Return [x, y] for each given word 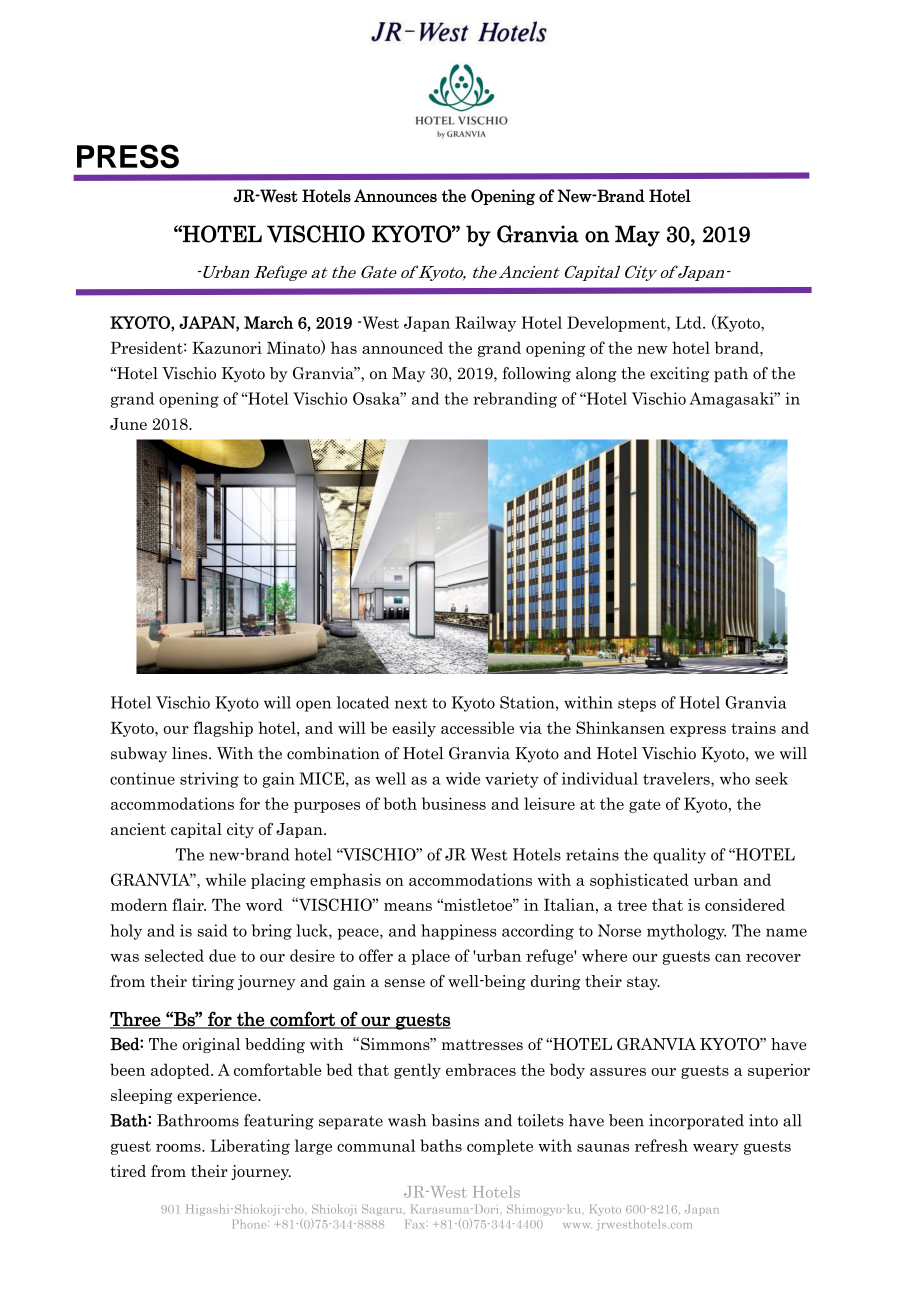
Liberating [250, 1147]
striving [209, 780]
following [536, 375]
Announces [395, 196]
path [731, 374]
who [735, 778]
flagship [223, 729]
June [128, 424]
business [454, 803]
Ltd [689, 322]
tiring [213, 982]
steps [637, 705]
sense [405, 983]
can [728, 958]
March [268, 322]
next [411, 703]
